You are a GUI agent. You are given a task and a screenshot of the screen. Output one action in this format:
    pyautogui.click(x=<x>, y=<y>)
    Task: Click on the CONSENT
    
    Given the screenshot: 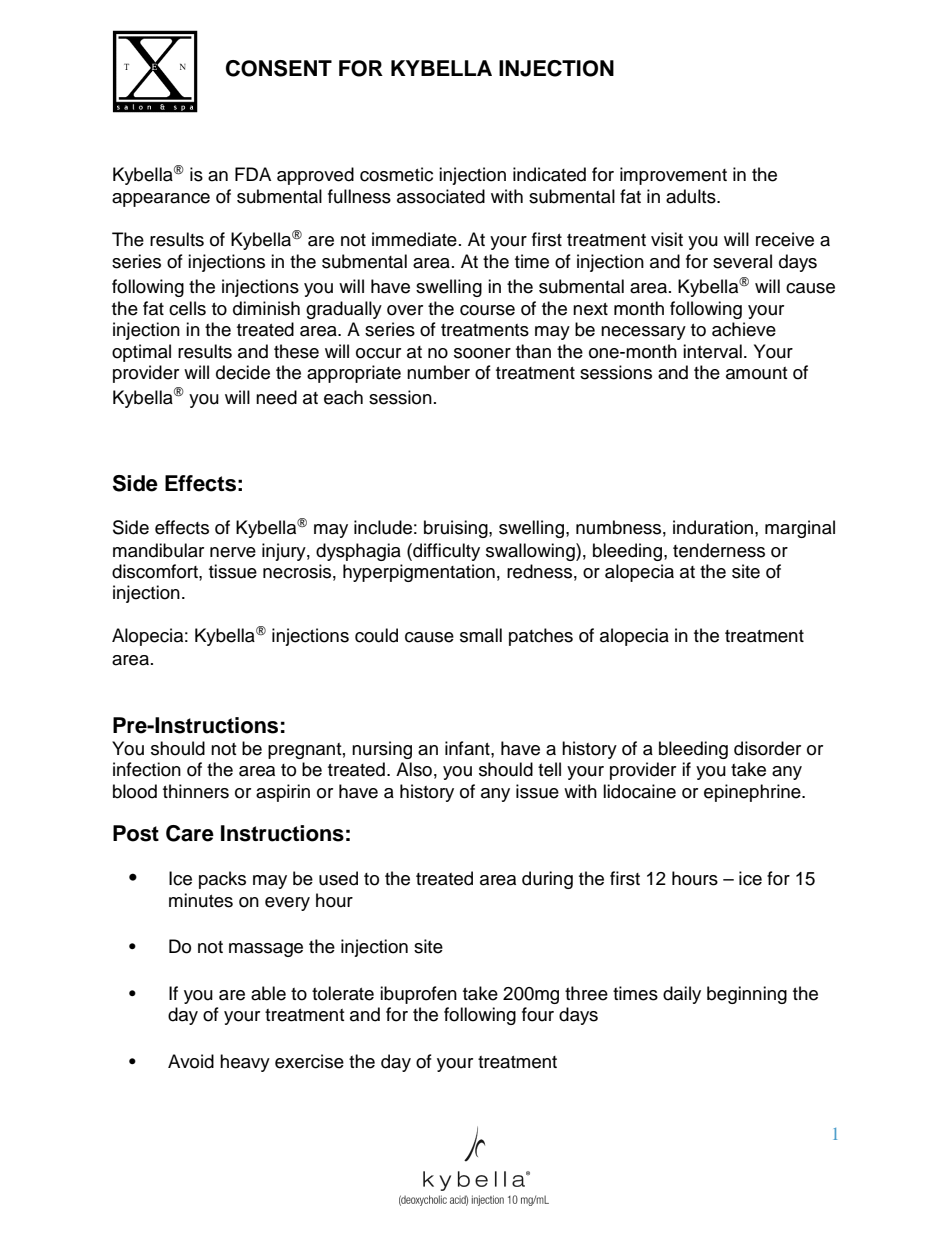 What is the action you would take?
    pyautogui.click(x=279, y=68)
